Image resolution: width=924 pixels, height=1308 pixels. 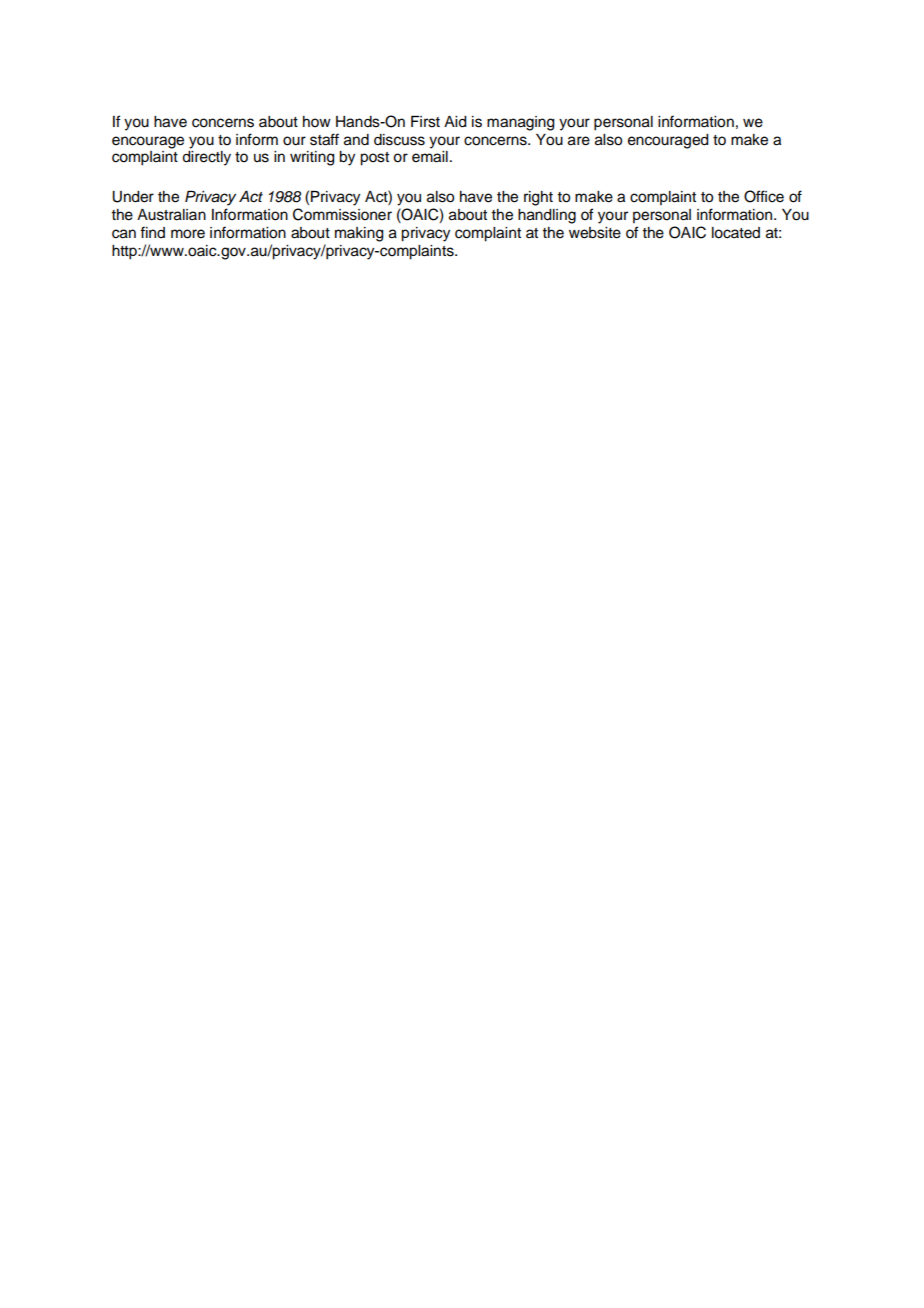 I want to click on Office, so click(x=764, y=196).
